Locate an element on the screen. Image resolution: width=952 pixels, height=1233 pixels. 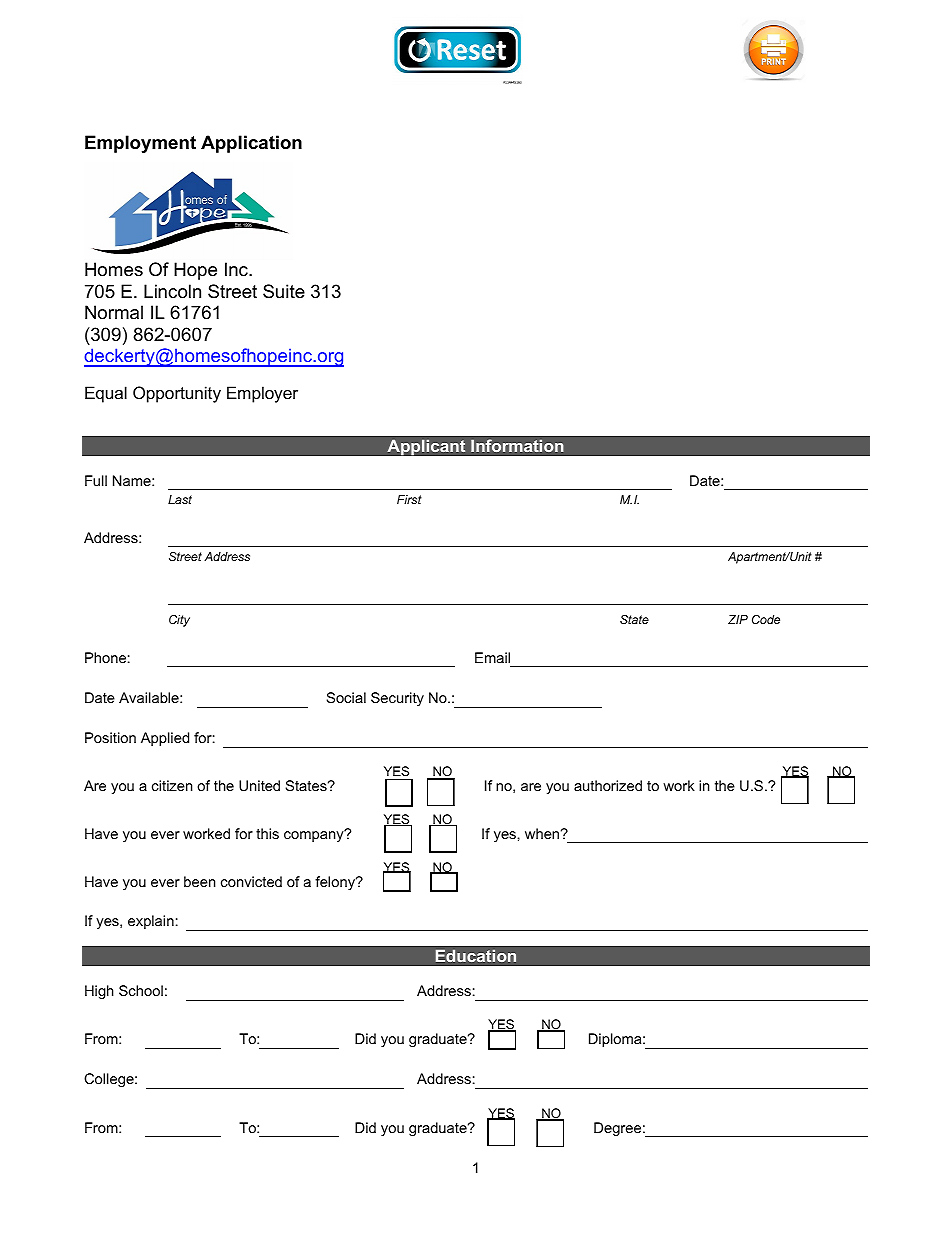
Application is located at coordinates (251, 144).
